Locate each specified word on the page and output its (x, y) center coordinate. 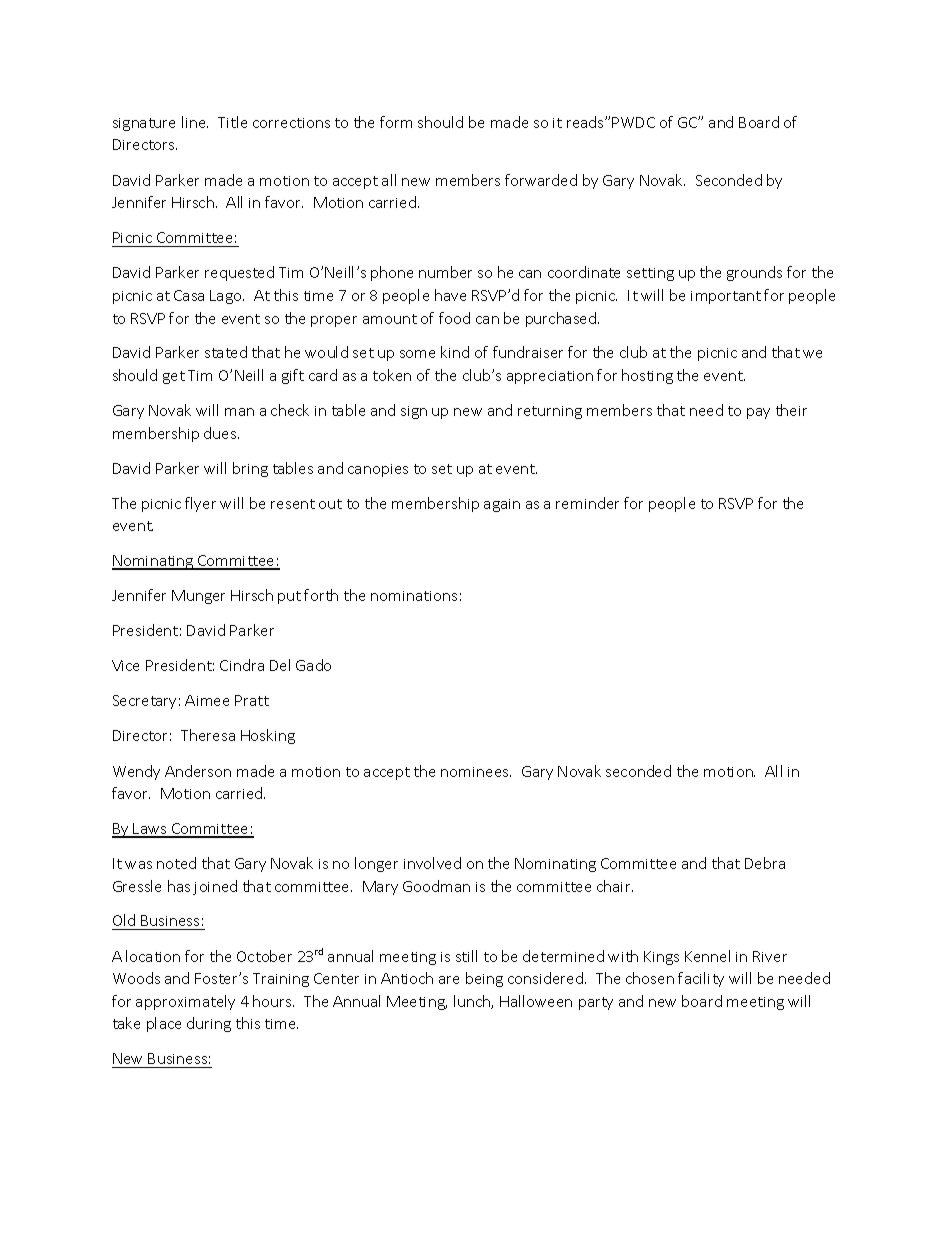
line (195, 122)
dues (221, 433)
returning (550, 412)
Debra (765, 863)
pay (758, 413)
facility (701, 979)
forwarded (541, 180)
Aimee (207, 700)
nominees (476, 772)
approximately (185, 1002)
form (396, 122)
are (449, 980)
